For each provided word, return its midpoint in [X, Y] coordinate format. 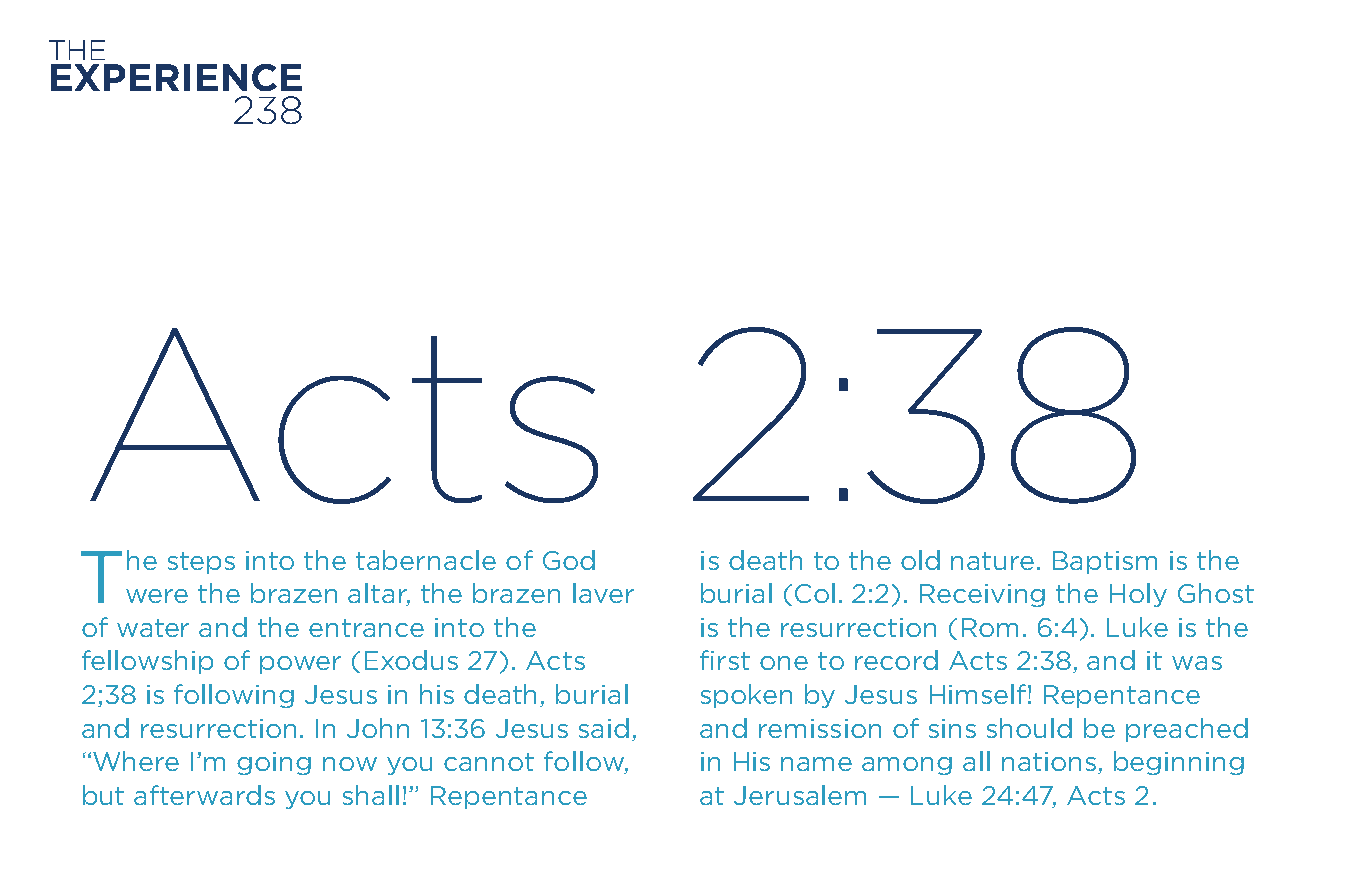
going [274, 763]
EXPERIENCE [176, 77]
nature [992, 561]
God [569, 560]
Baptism [1105, 562]
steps [201, 563]
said [604, 728]
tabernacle [426, 560]
